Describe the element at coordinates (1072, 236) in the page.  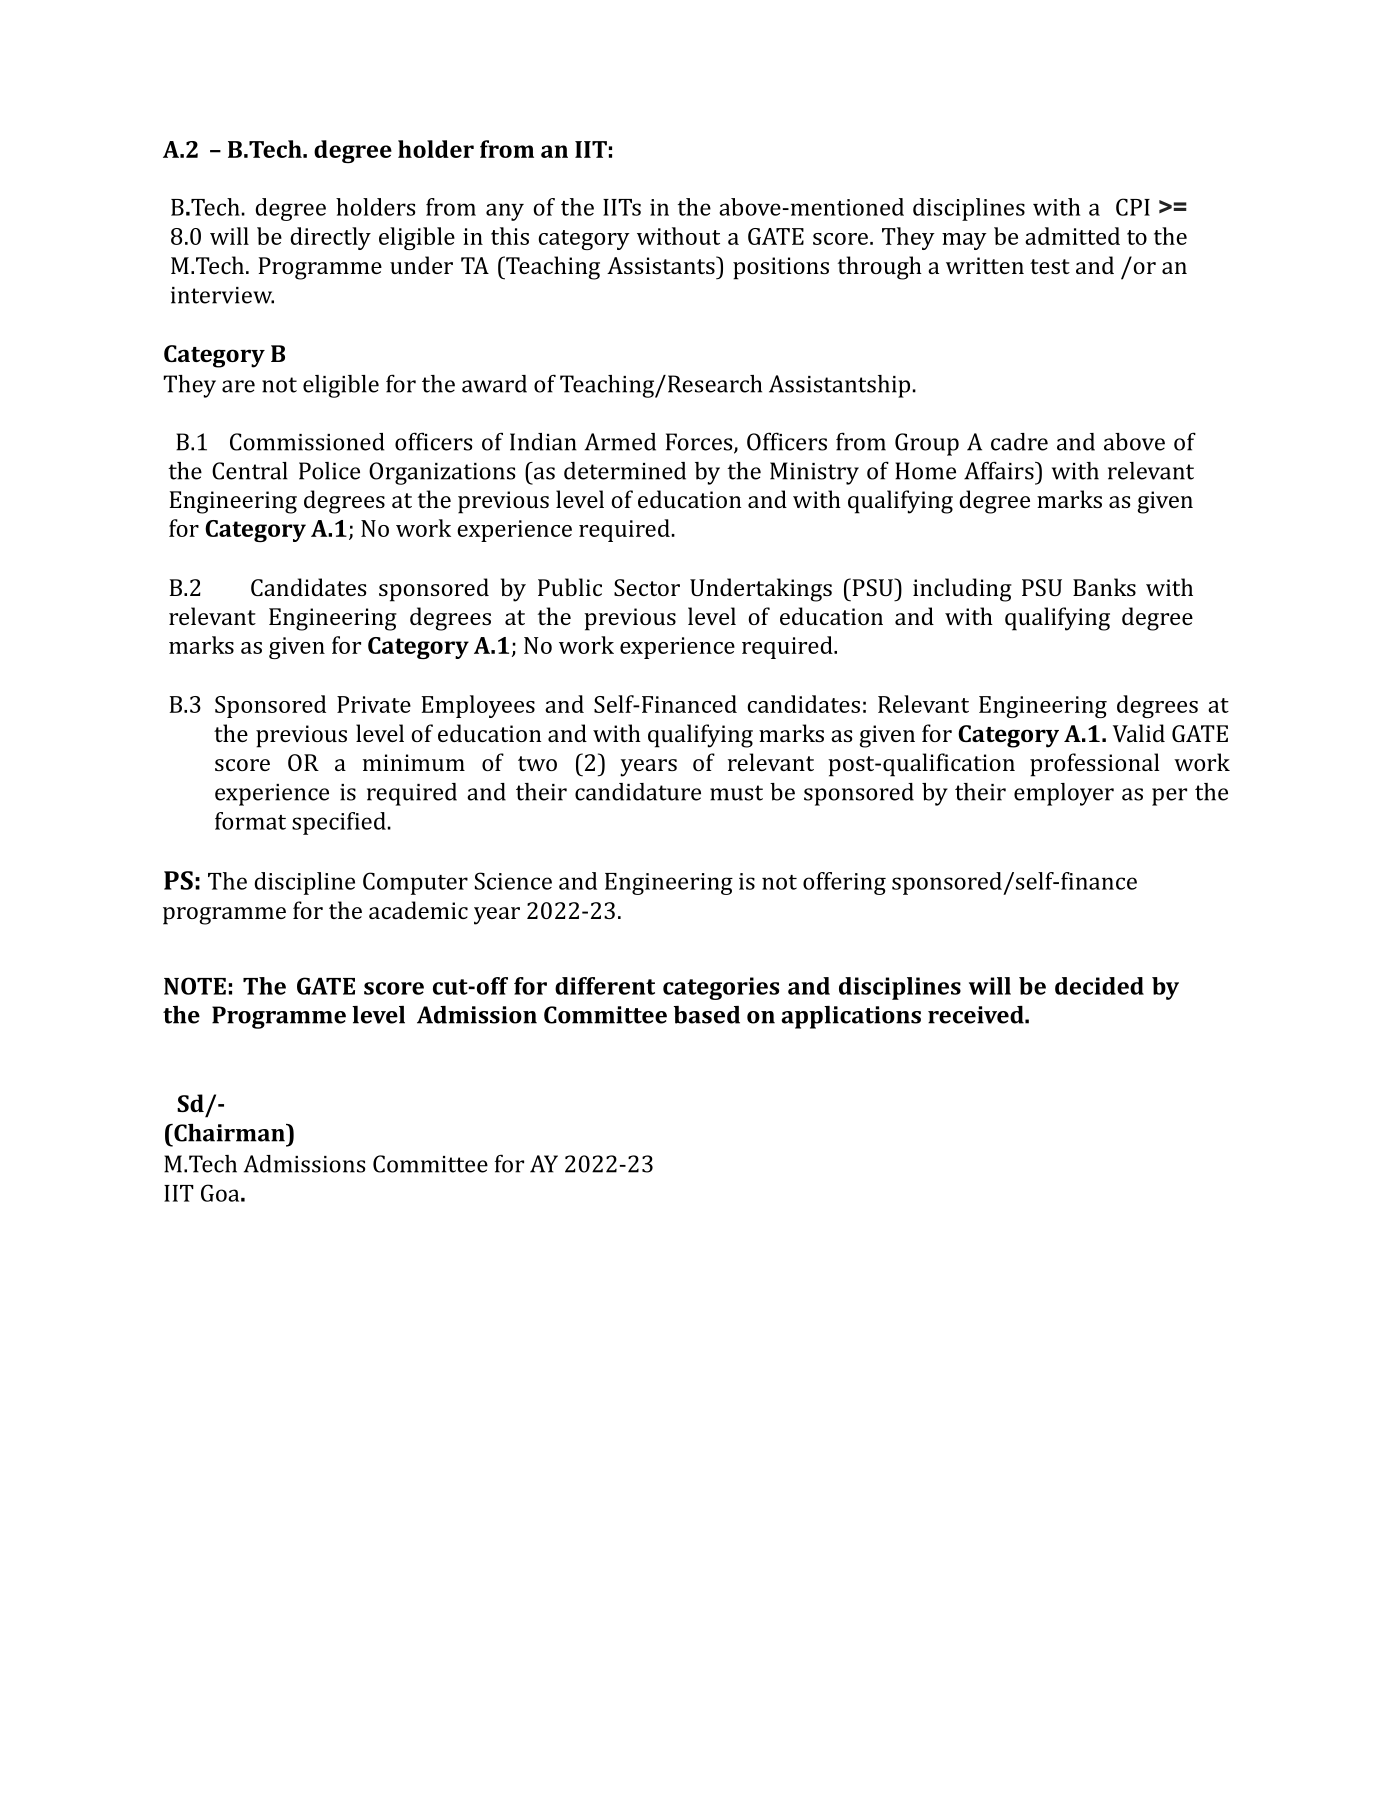
I see `admitted` at that location.
